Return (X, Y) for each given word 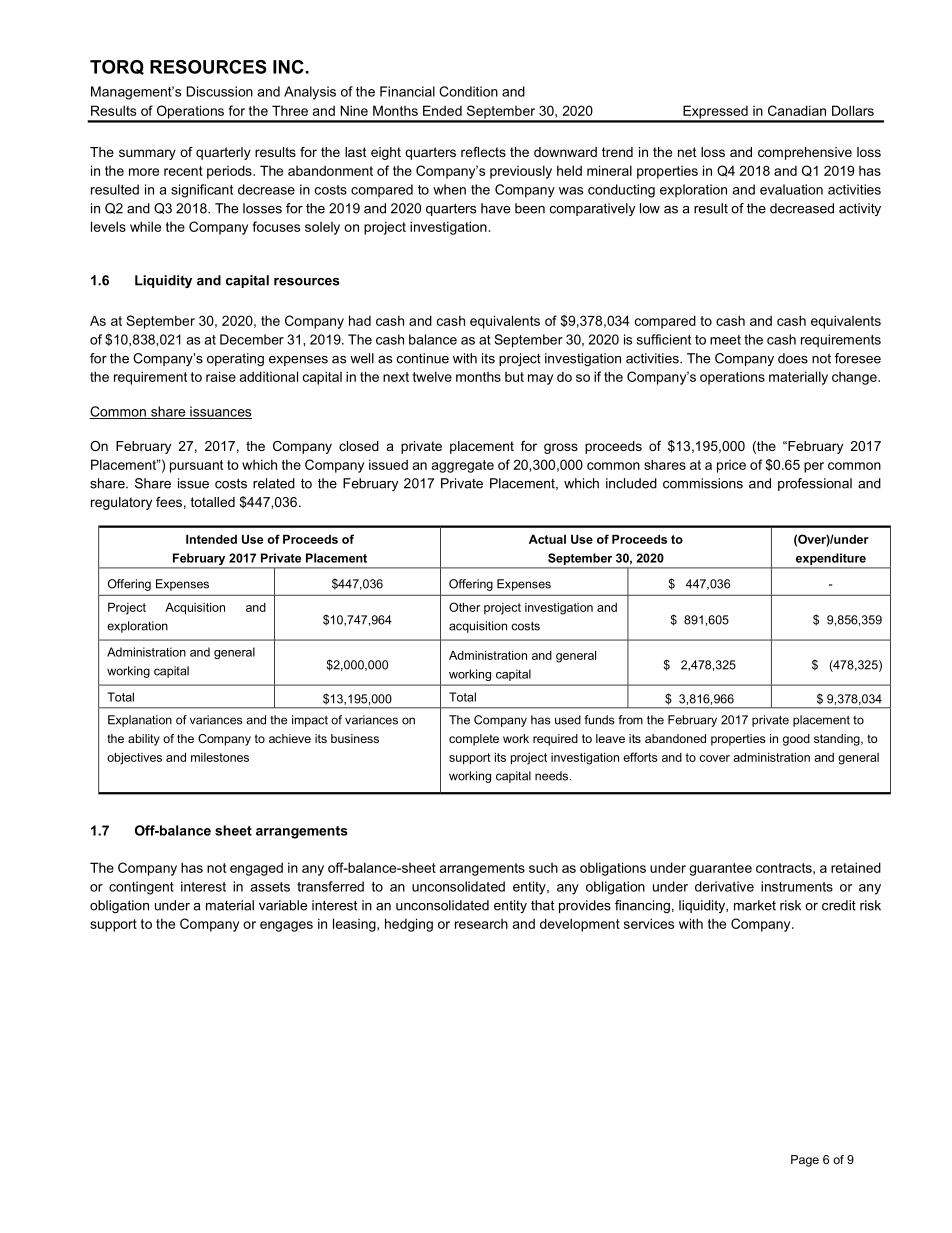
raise (221, 376)
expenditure (831, 559)
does (793, 358)
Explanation (140, 721)
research (481, 924)
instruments (797, 886)
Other (464, 607)
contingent (141, 888)
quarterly (223, 153)
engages (286, 926)
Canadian (797, 110)
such (543, 868)
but (514, 377)
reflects (483, 152)
